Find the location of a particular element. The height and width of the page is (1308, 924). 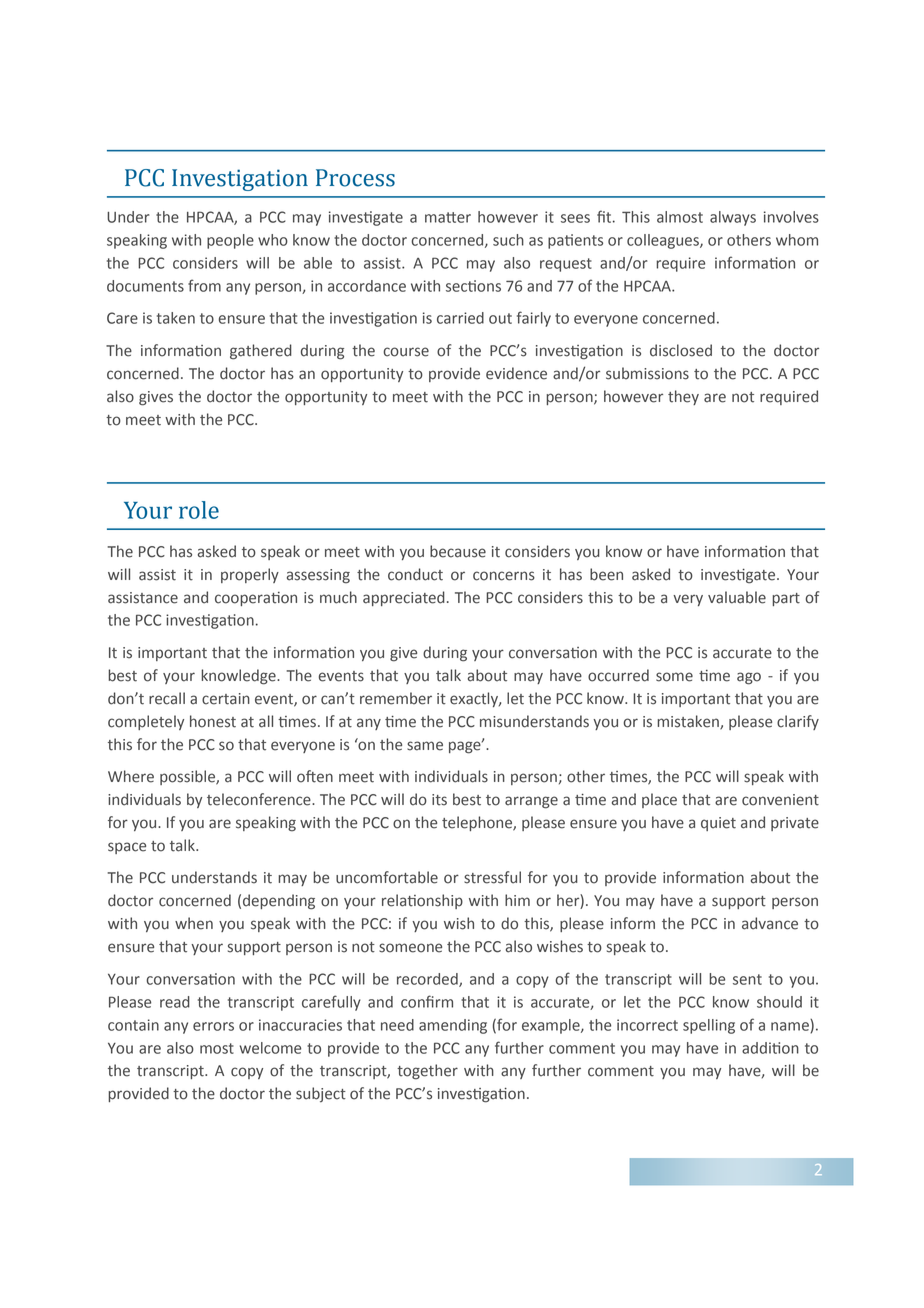

matter is located at coordinates (448, 217).
